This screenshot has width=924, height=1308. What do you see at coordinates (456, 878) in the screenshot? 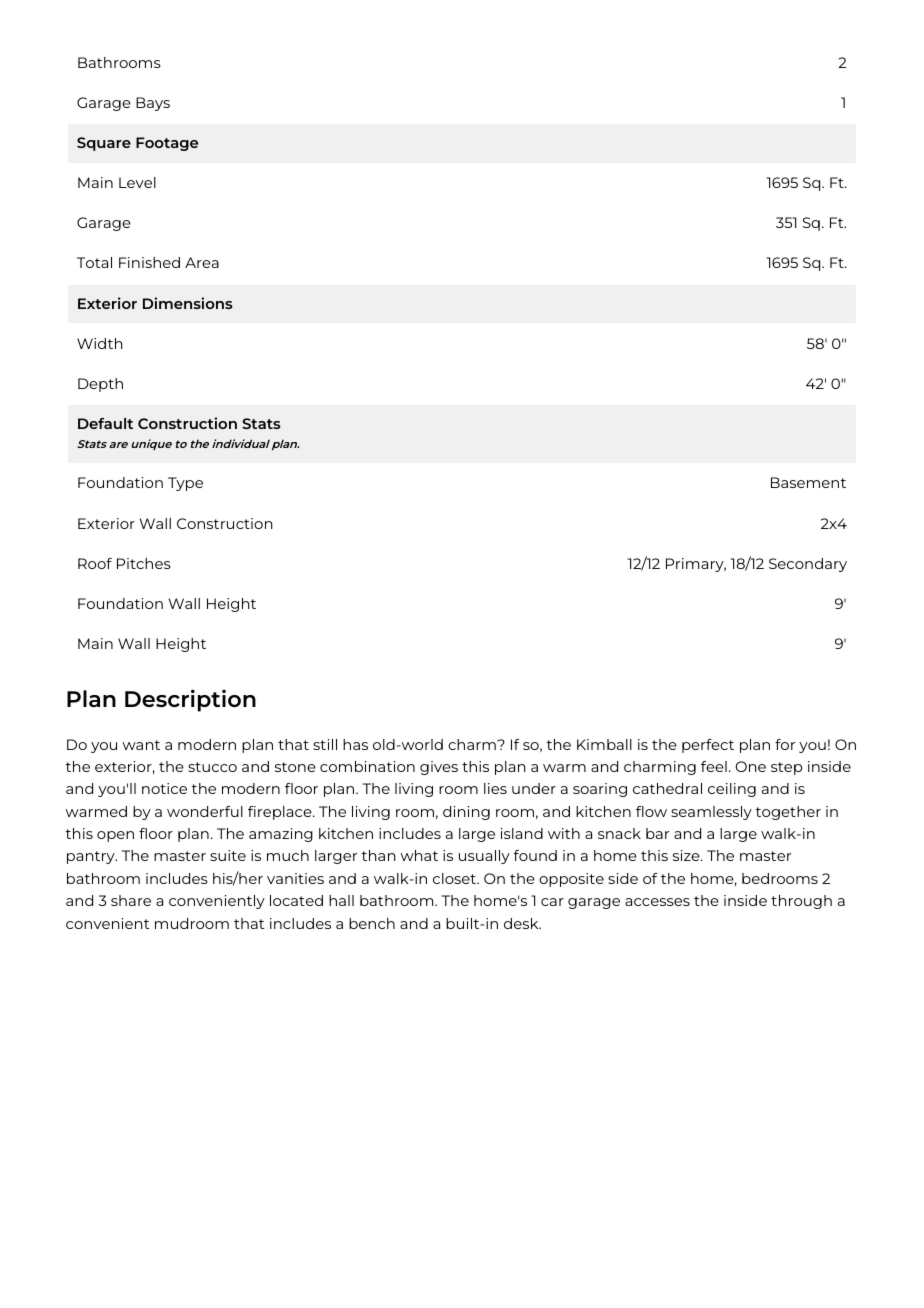
I see `closet` at bounding box center [456, 878].
